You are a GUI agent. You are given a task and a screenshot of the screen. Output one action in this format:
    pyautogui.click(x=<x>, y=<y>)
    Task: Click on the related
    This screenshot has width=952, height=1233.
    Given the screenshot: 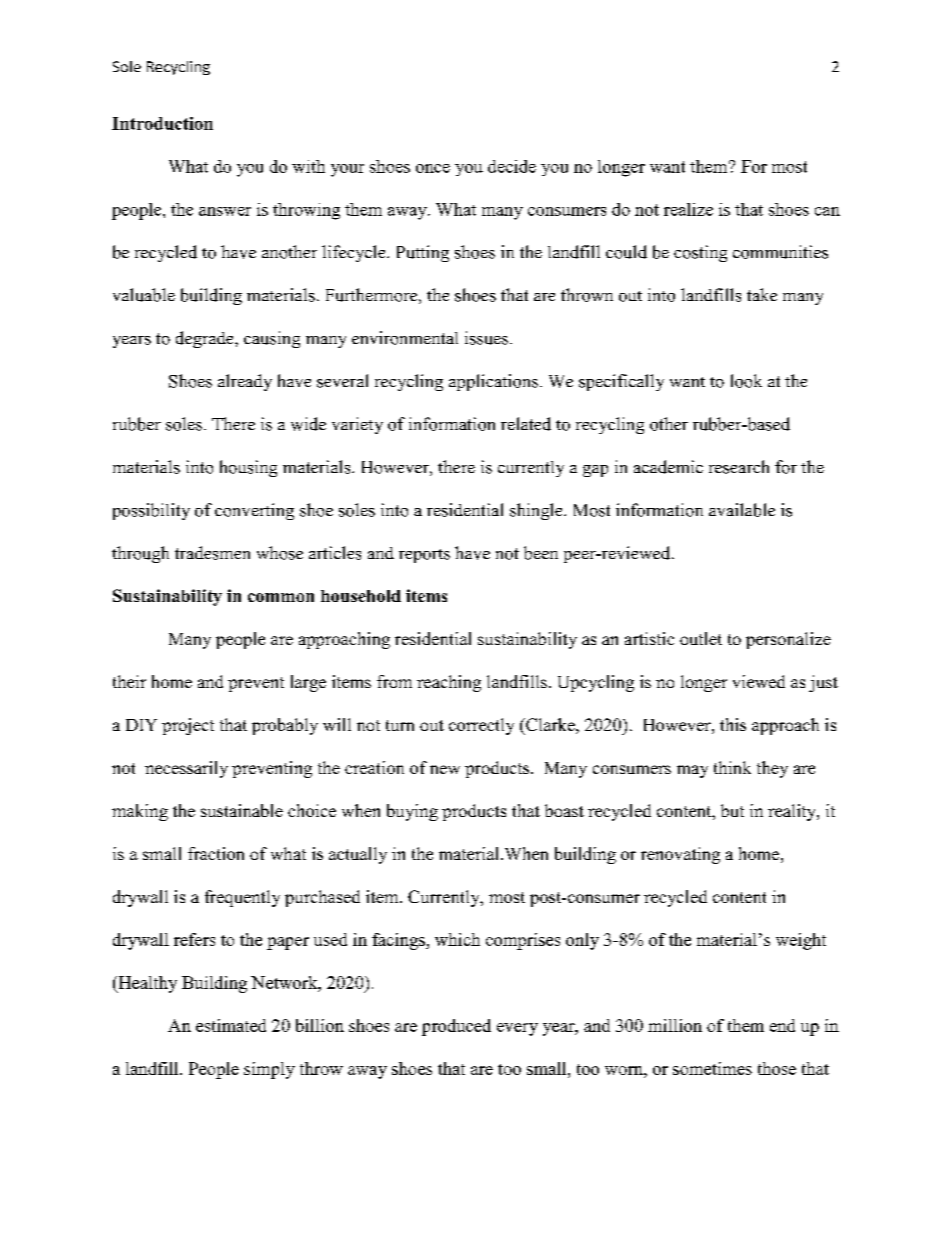 What is the action you would take?
    pyautogui.click(x=526, y=424)
